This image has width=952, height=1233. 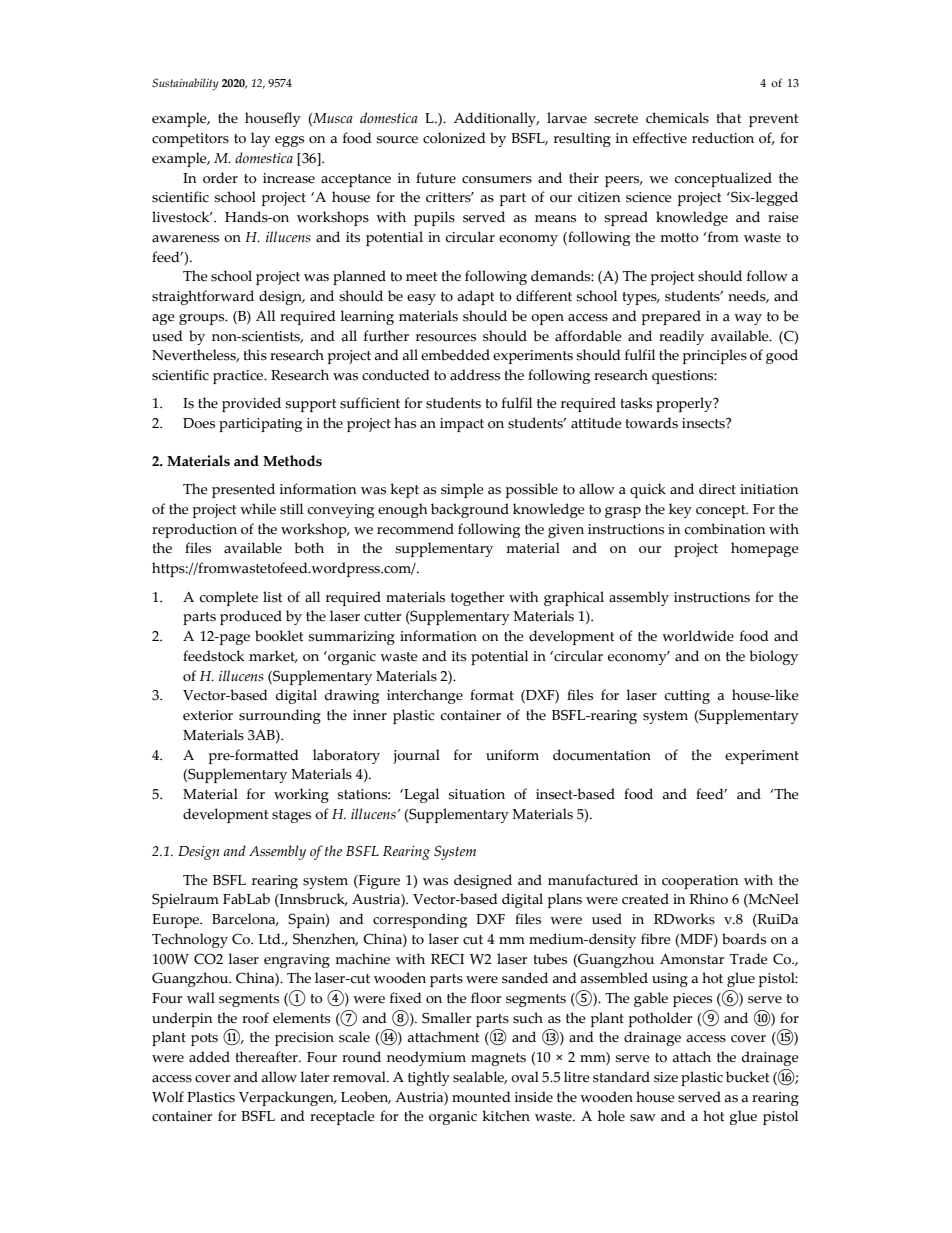 What do you see at coordinates (687, 697) in the image?
I see `cutting` at bounding box center [687, 697].
